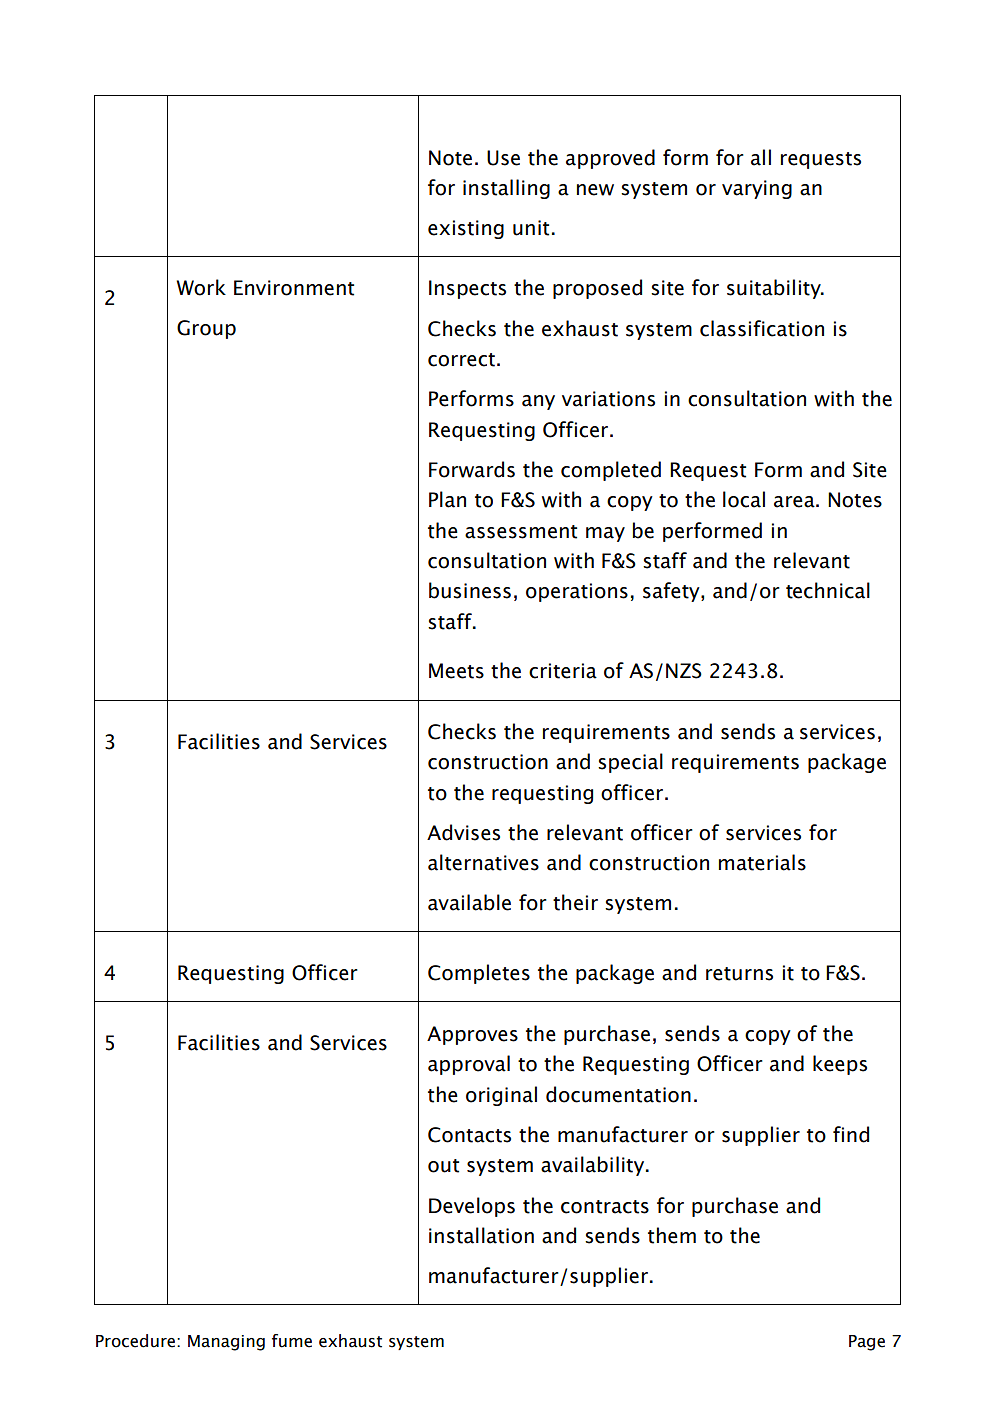 The width and height of the image is (996, 1408). What do you see at coordinates (201, 287) in the image?
I see `Work` at bounding box center [201, 287].
